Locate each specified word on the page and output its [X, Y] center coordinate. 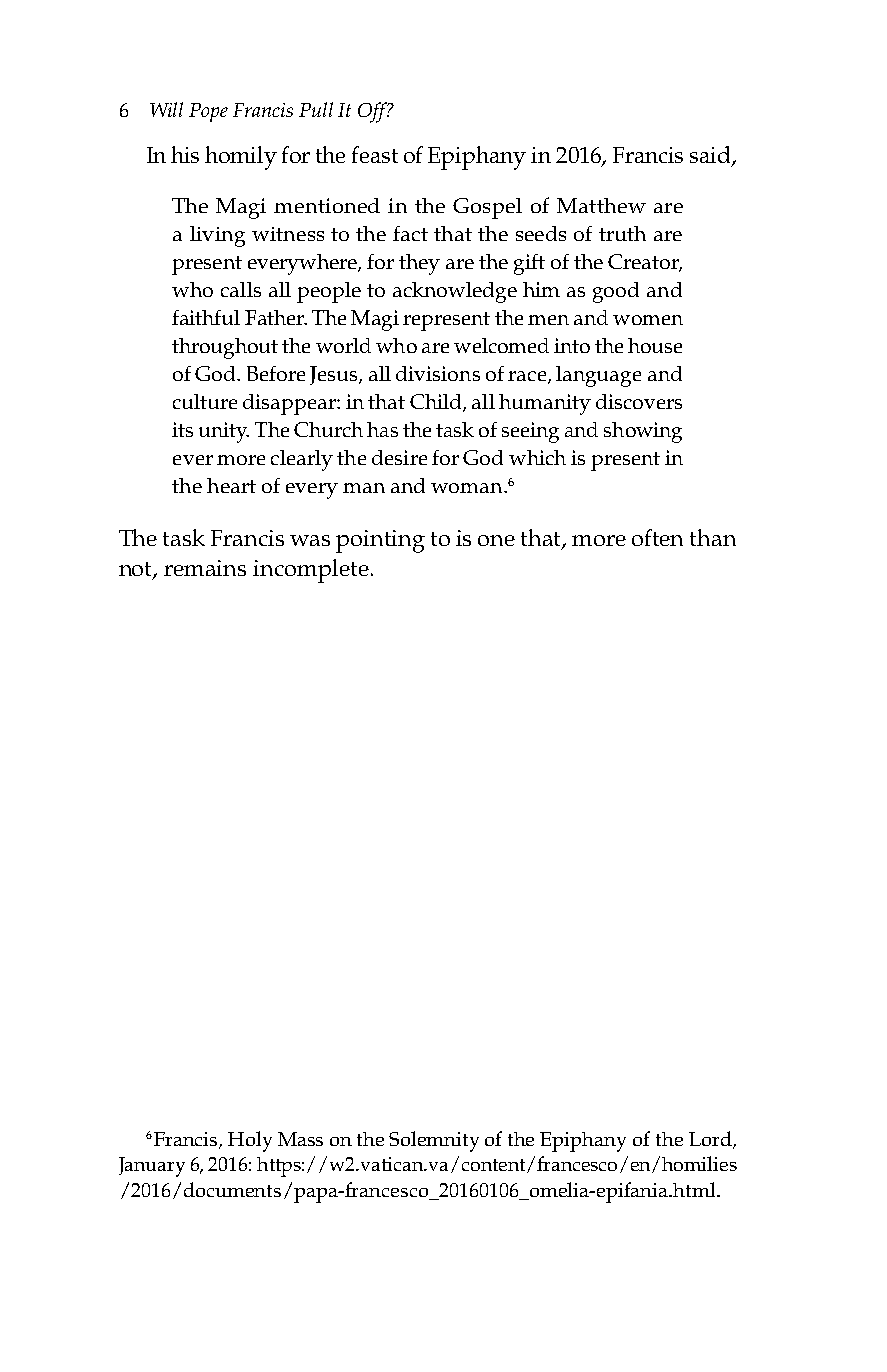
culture [205, 401]
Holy [250, 1141]
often [657, 537]
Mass [300, 1139]
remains [205, 568]
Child [437, 403]
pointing [380, 541]
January [152, 1167]
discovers [639, 401]
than [713, 537]
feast [375, 154]
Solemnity [434, 1141]
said [711, 156]
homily [241, 158]
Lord [711, 1139]
